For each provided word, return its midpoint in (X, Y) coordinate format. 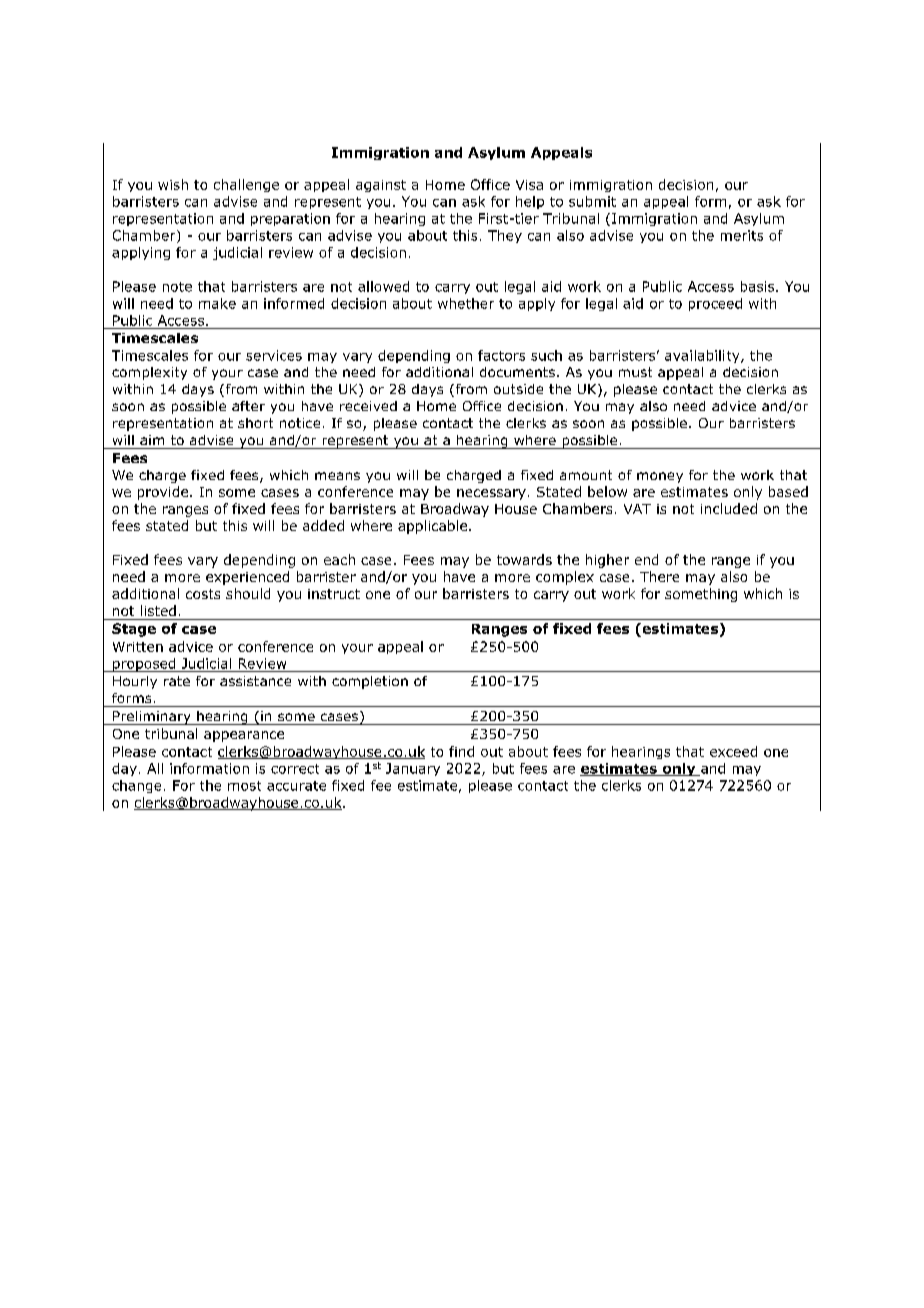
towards (524, 559)
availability (703, 356)
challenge (246, 185)
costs (203, 594)
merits (742, 235)
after (248, 406)
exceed (733, 751)
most (244, 786)
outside (518, 389)
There (659, 576)
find (461, 751)
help (530, 202)
